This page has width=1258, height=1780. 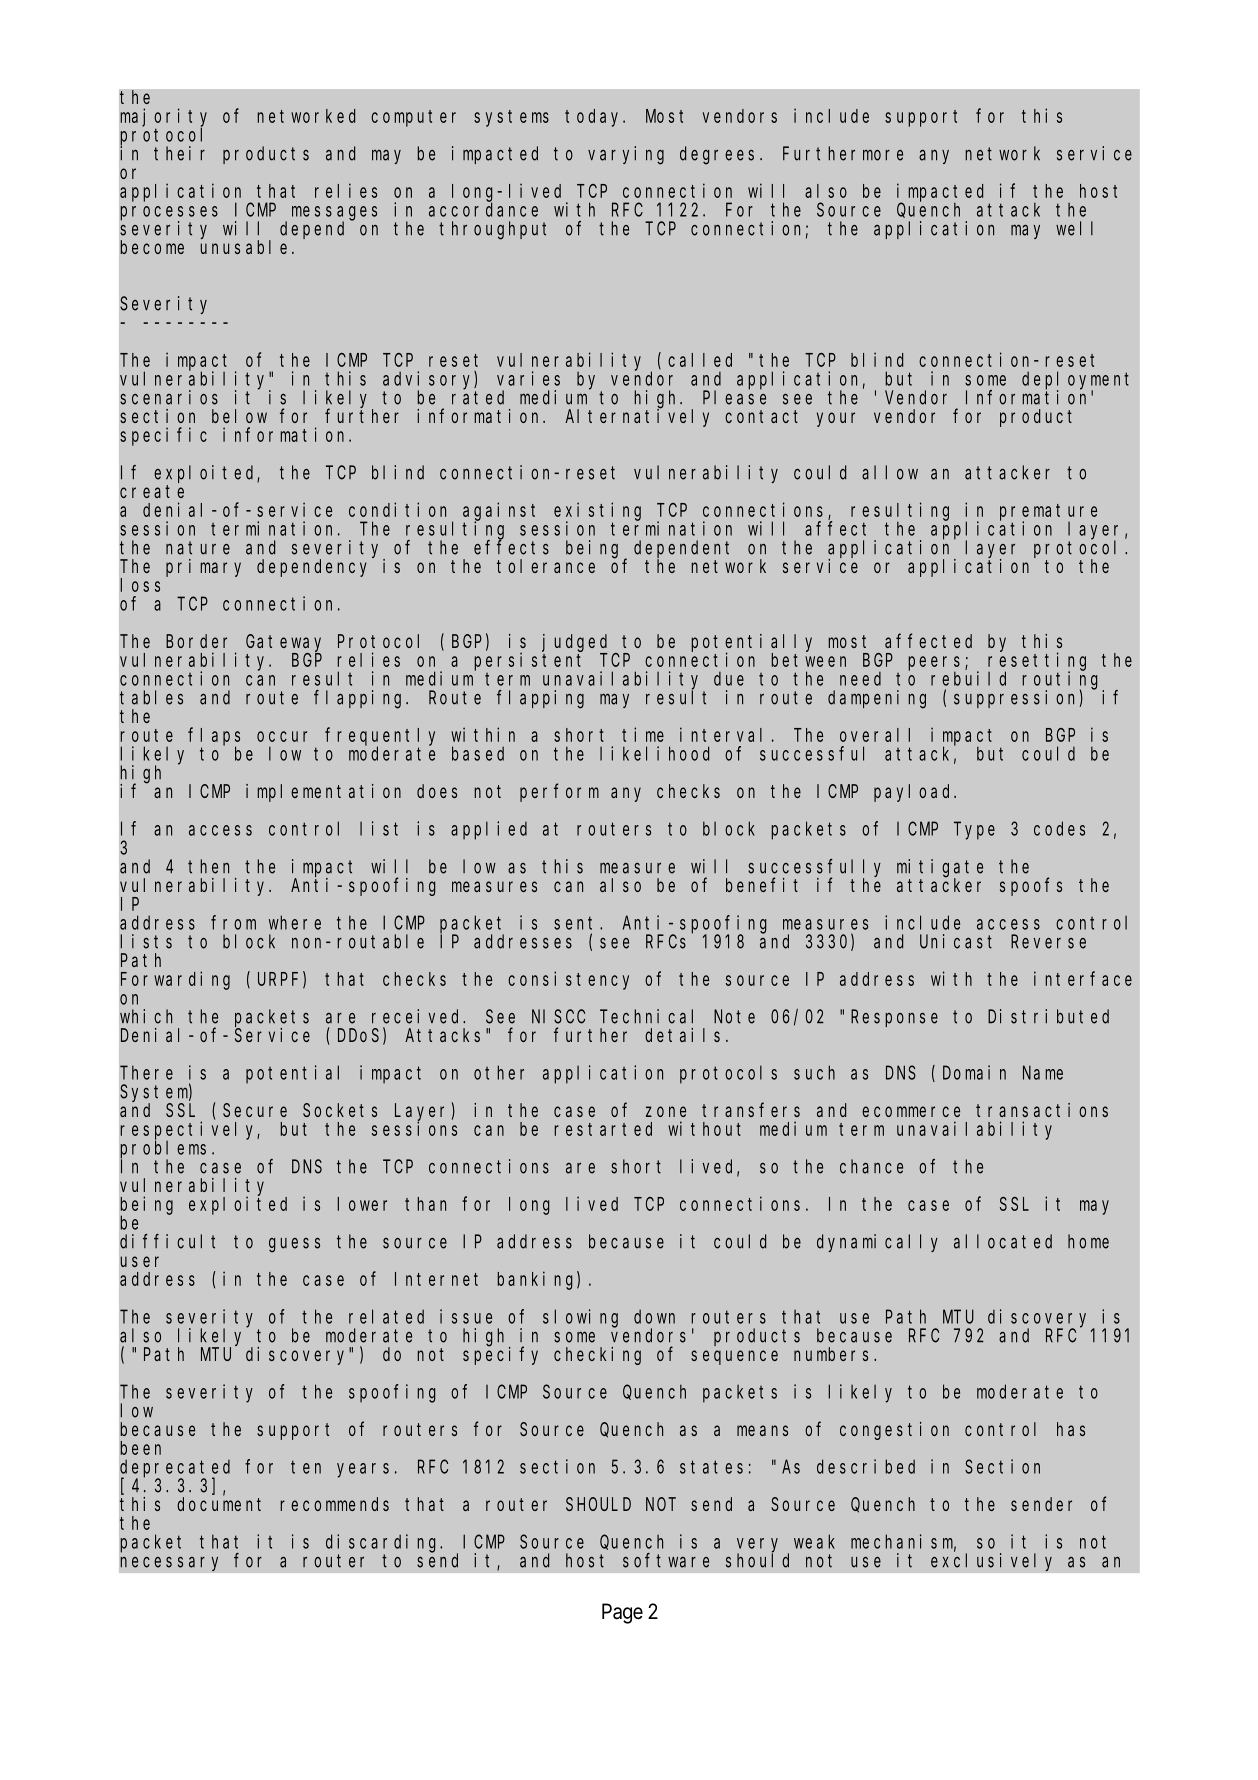 What do you see at coordinates (814, 1541) in the page?
I see `weak` at bounding box center [814, 1541].
